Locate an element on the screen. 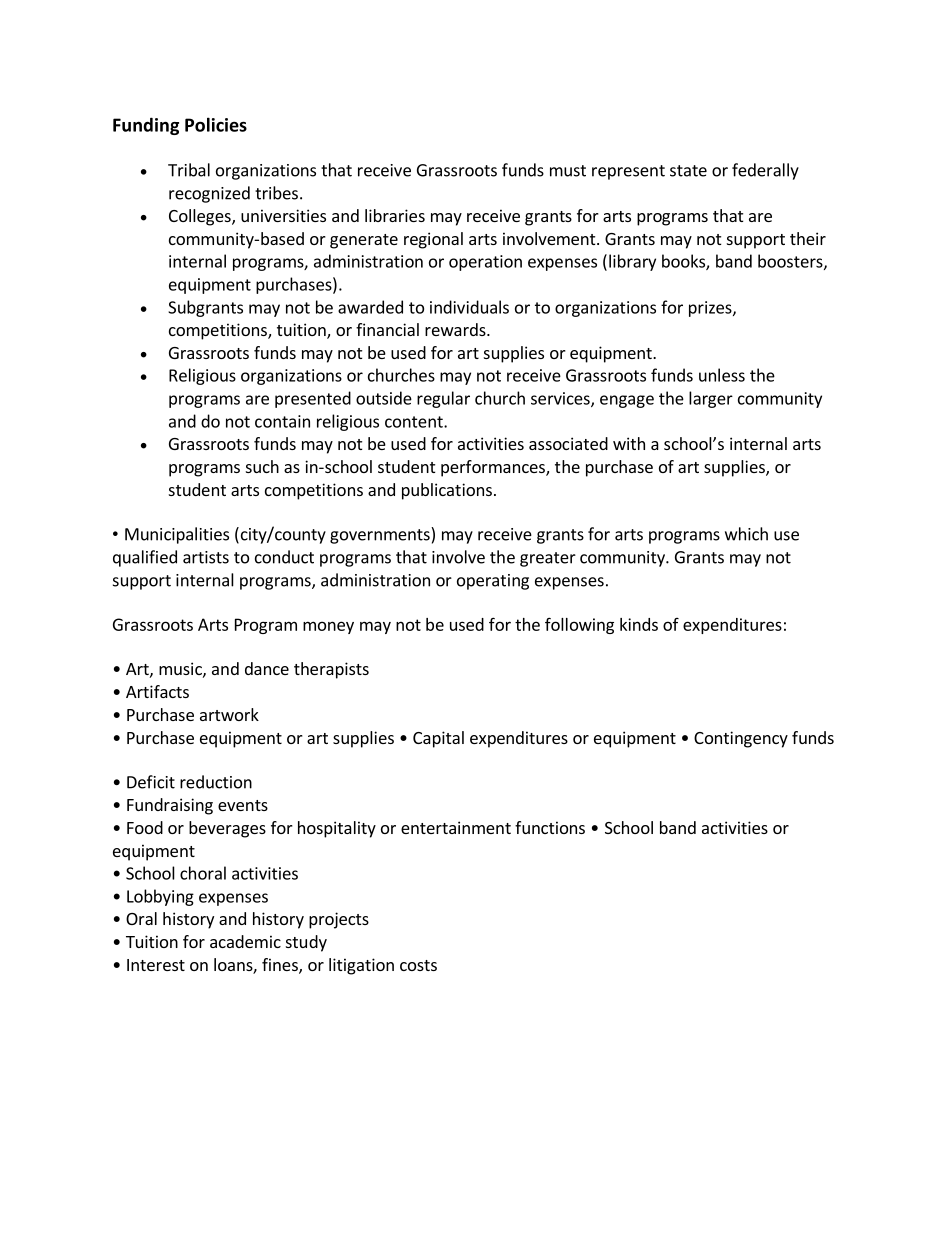 The width and height of the screenshot is (952, 1233). Policies is located at coordinates (216, 124).
